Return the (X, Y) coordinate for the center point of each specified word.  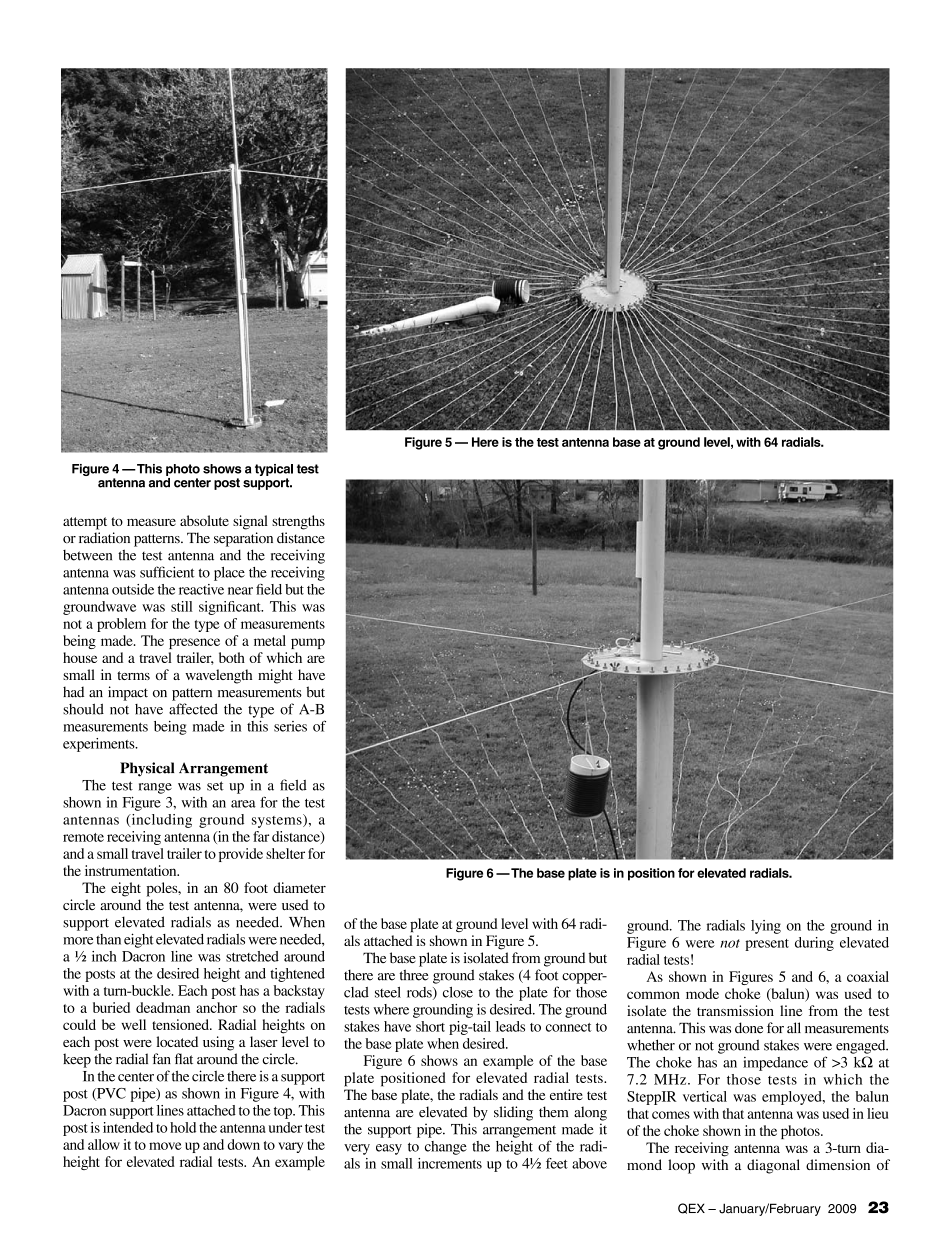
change (446, 1148)
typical (274, 471)
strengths (298, 522)
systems (278, 821)
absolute (204, 520)
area (243, 804)
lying (766, 927)
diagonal (773, 1166)
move (165, 1146)
